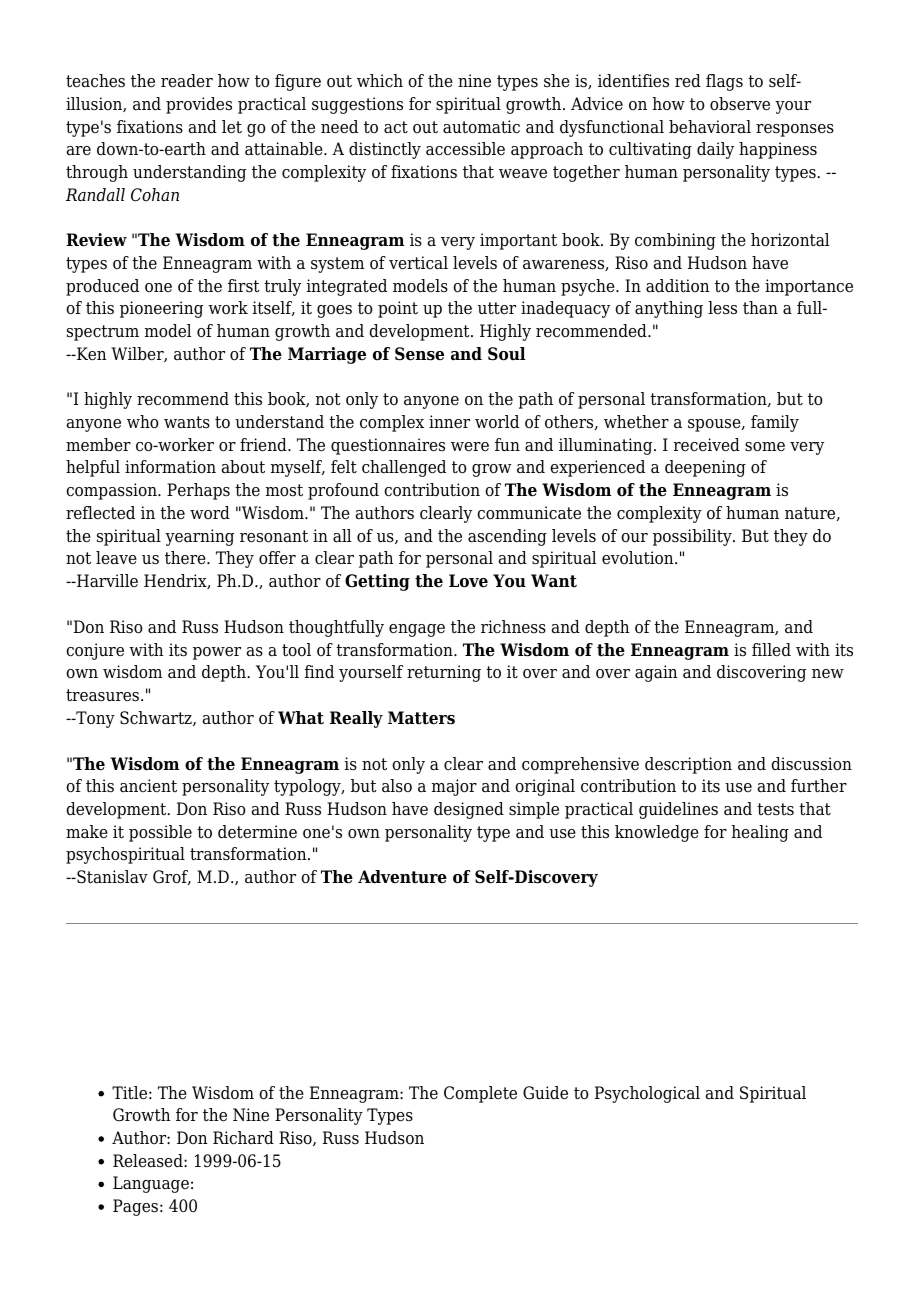  What do you see at coordinates (705, 468) in the page?
I see `deepening` at bounding box center [705, 468].
